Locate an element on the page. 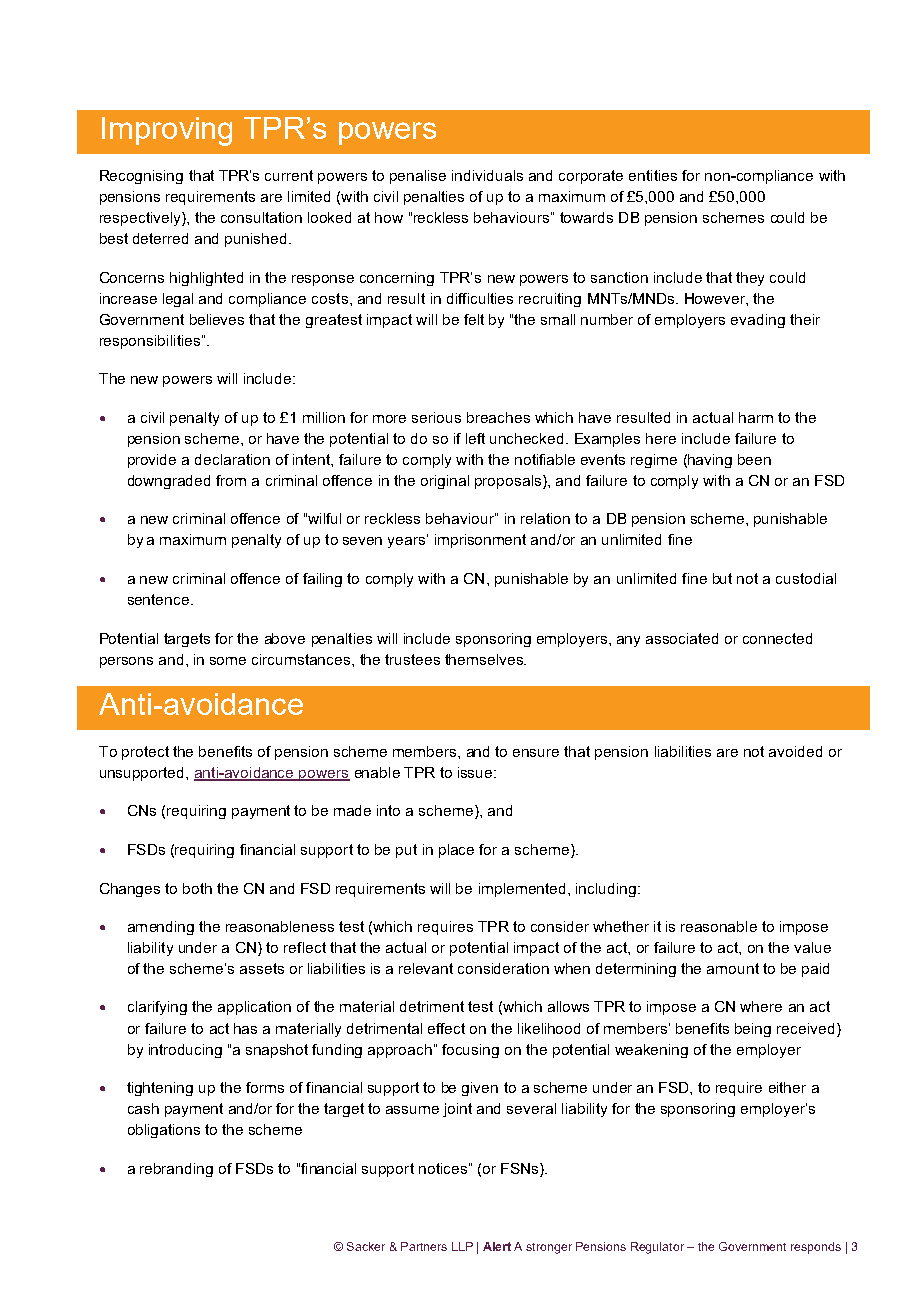 The image size is (924, 1308). themselves is located at coordinates (485, 659).
